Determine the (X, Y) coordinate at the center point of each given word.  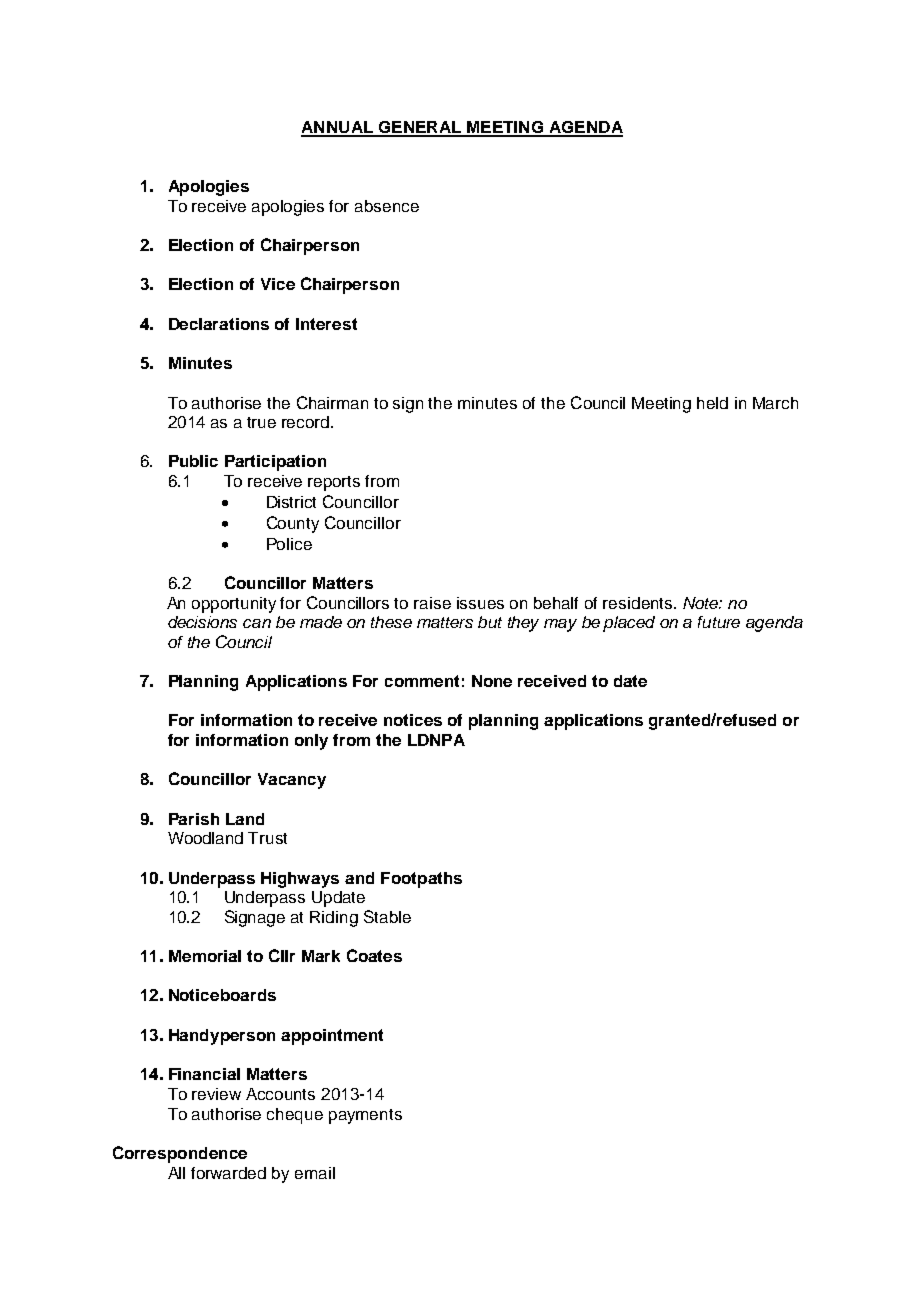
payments (365, 1116)
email (315, 1173)
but (490, 622)
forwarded (228, 1173)
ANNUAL (338, 128)
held (712, 403)
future (719, 622)
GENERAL (419, 128)
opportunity (234, 605)
